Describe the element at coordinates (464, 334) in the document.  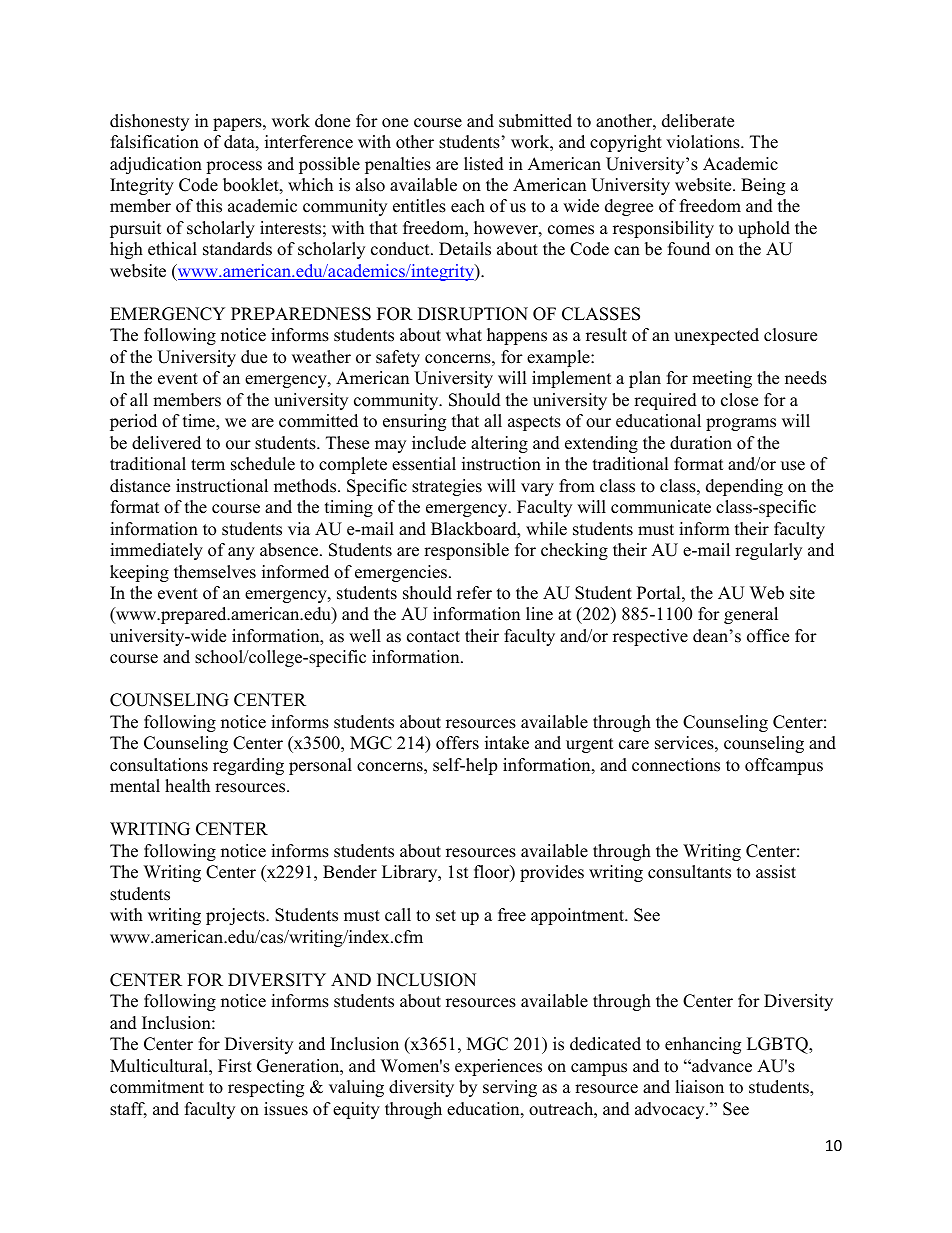
I see `what` at that location.
